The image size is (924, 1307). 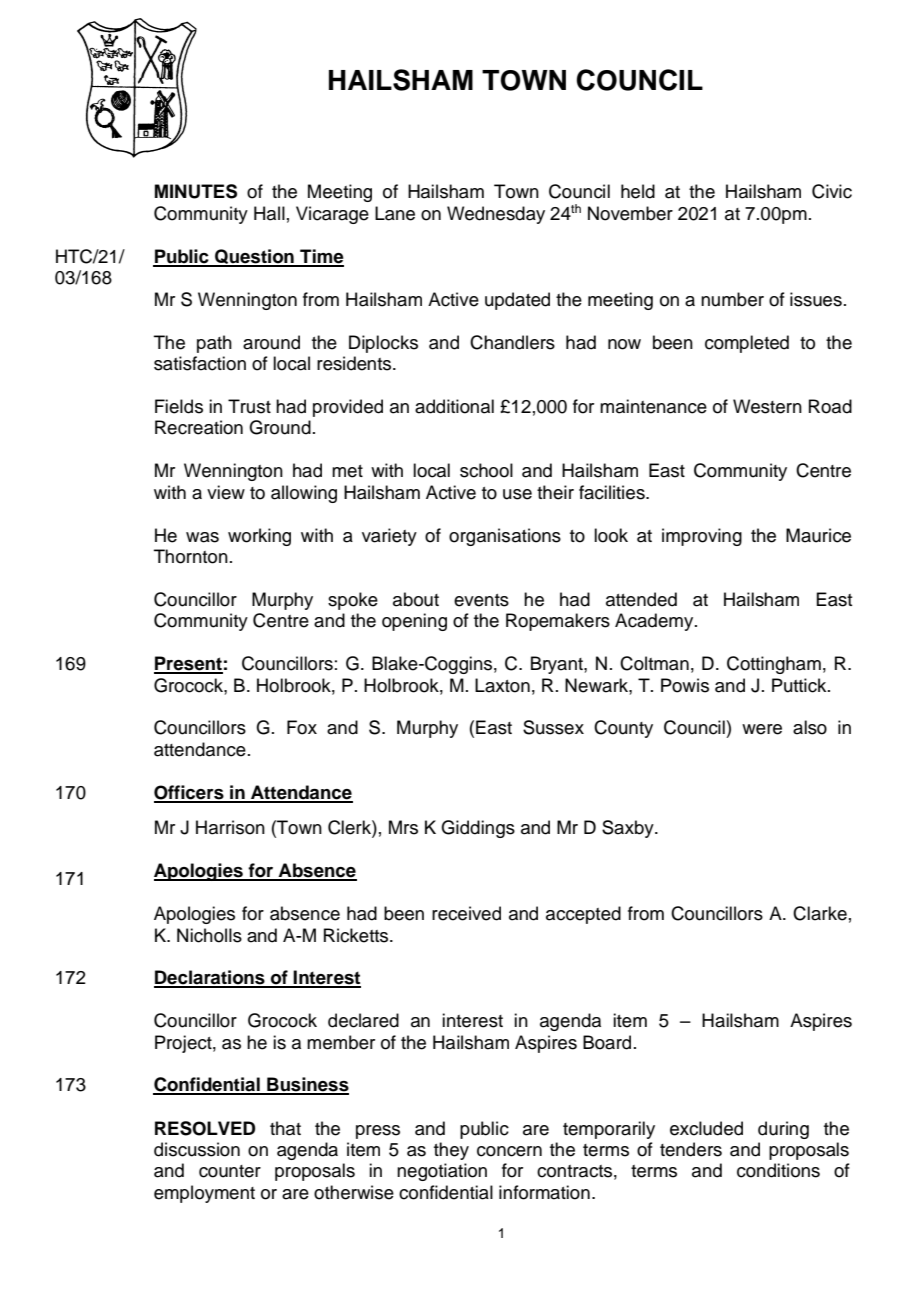 I want to click on Hall, so click(x=269, y=213).
